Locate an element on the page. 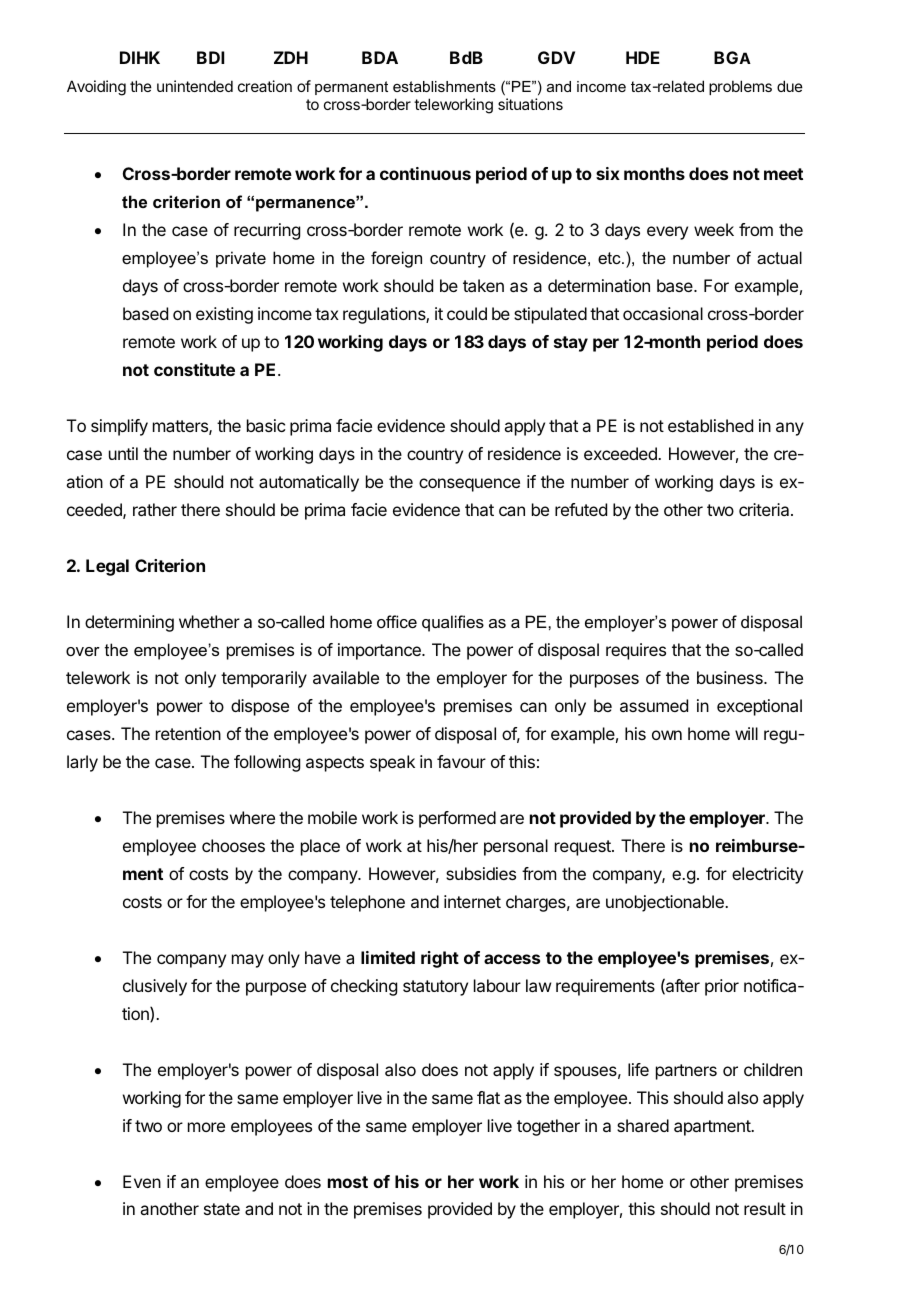 This document has height=1307, width=924. internet is located at coordinates (472, 901).
